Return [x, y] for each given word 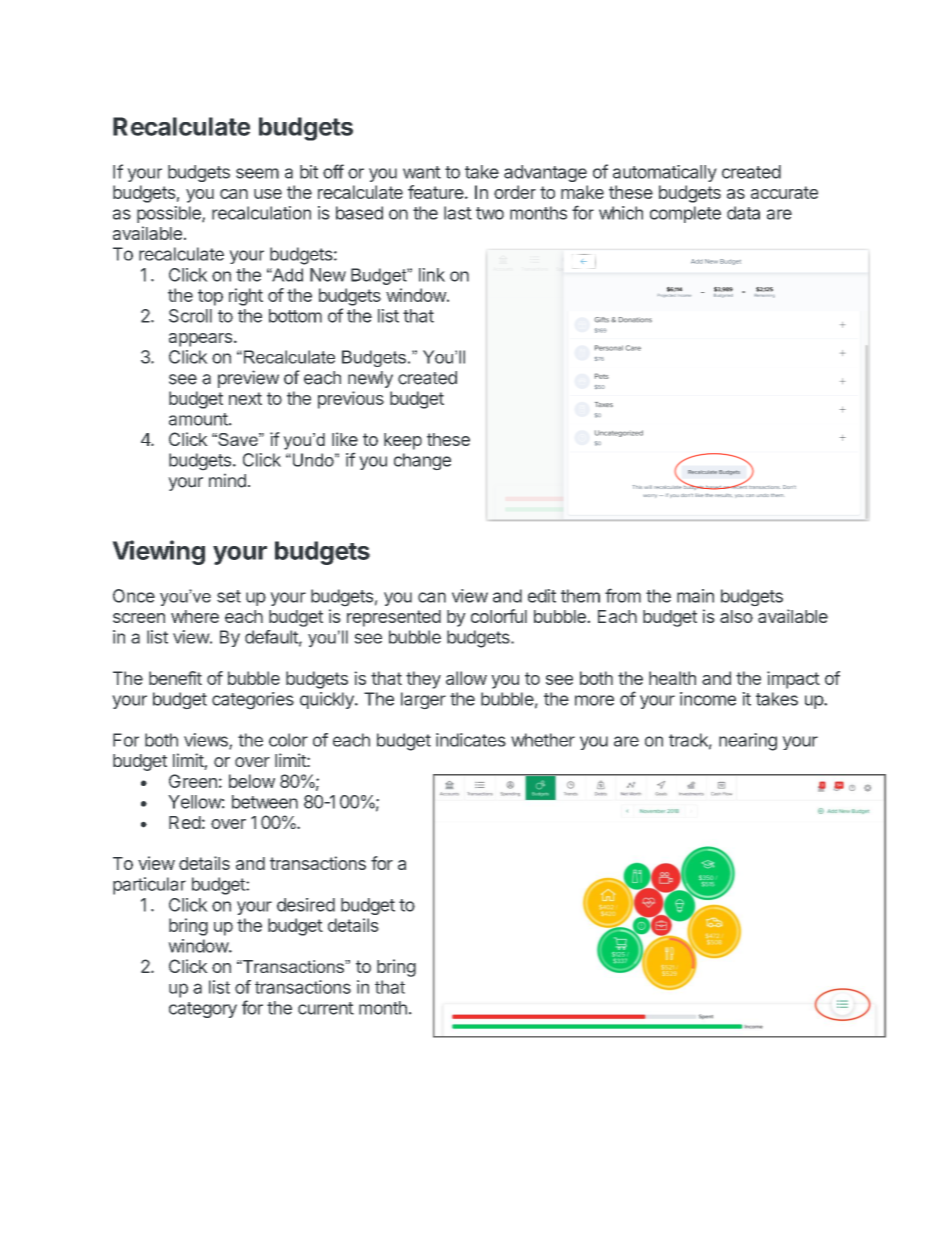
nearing [748, 742]
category [203, 1010]
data [743, 213]
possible [170, 214]
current [326, 1008]
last [458, 213]
